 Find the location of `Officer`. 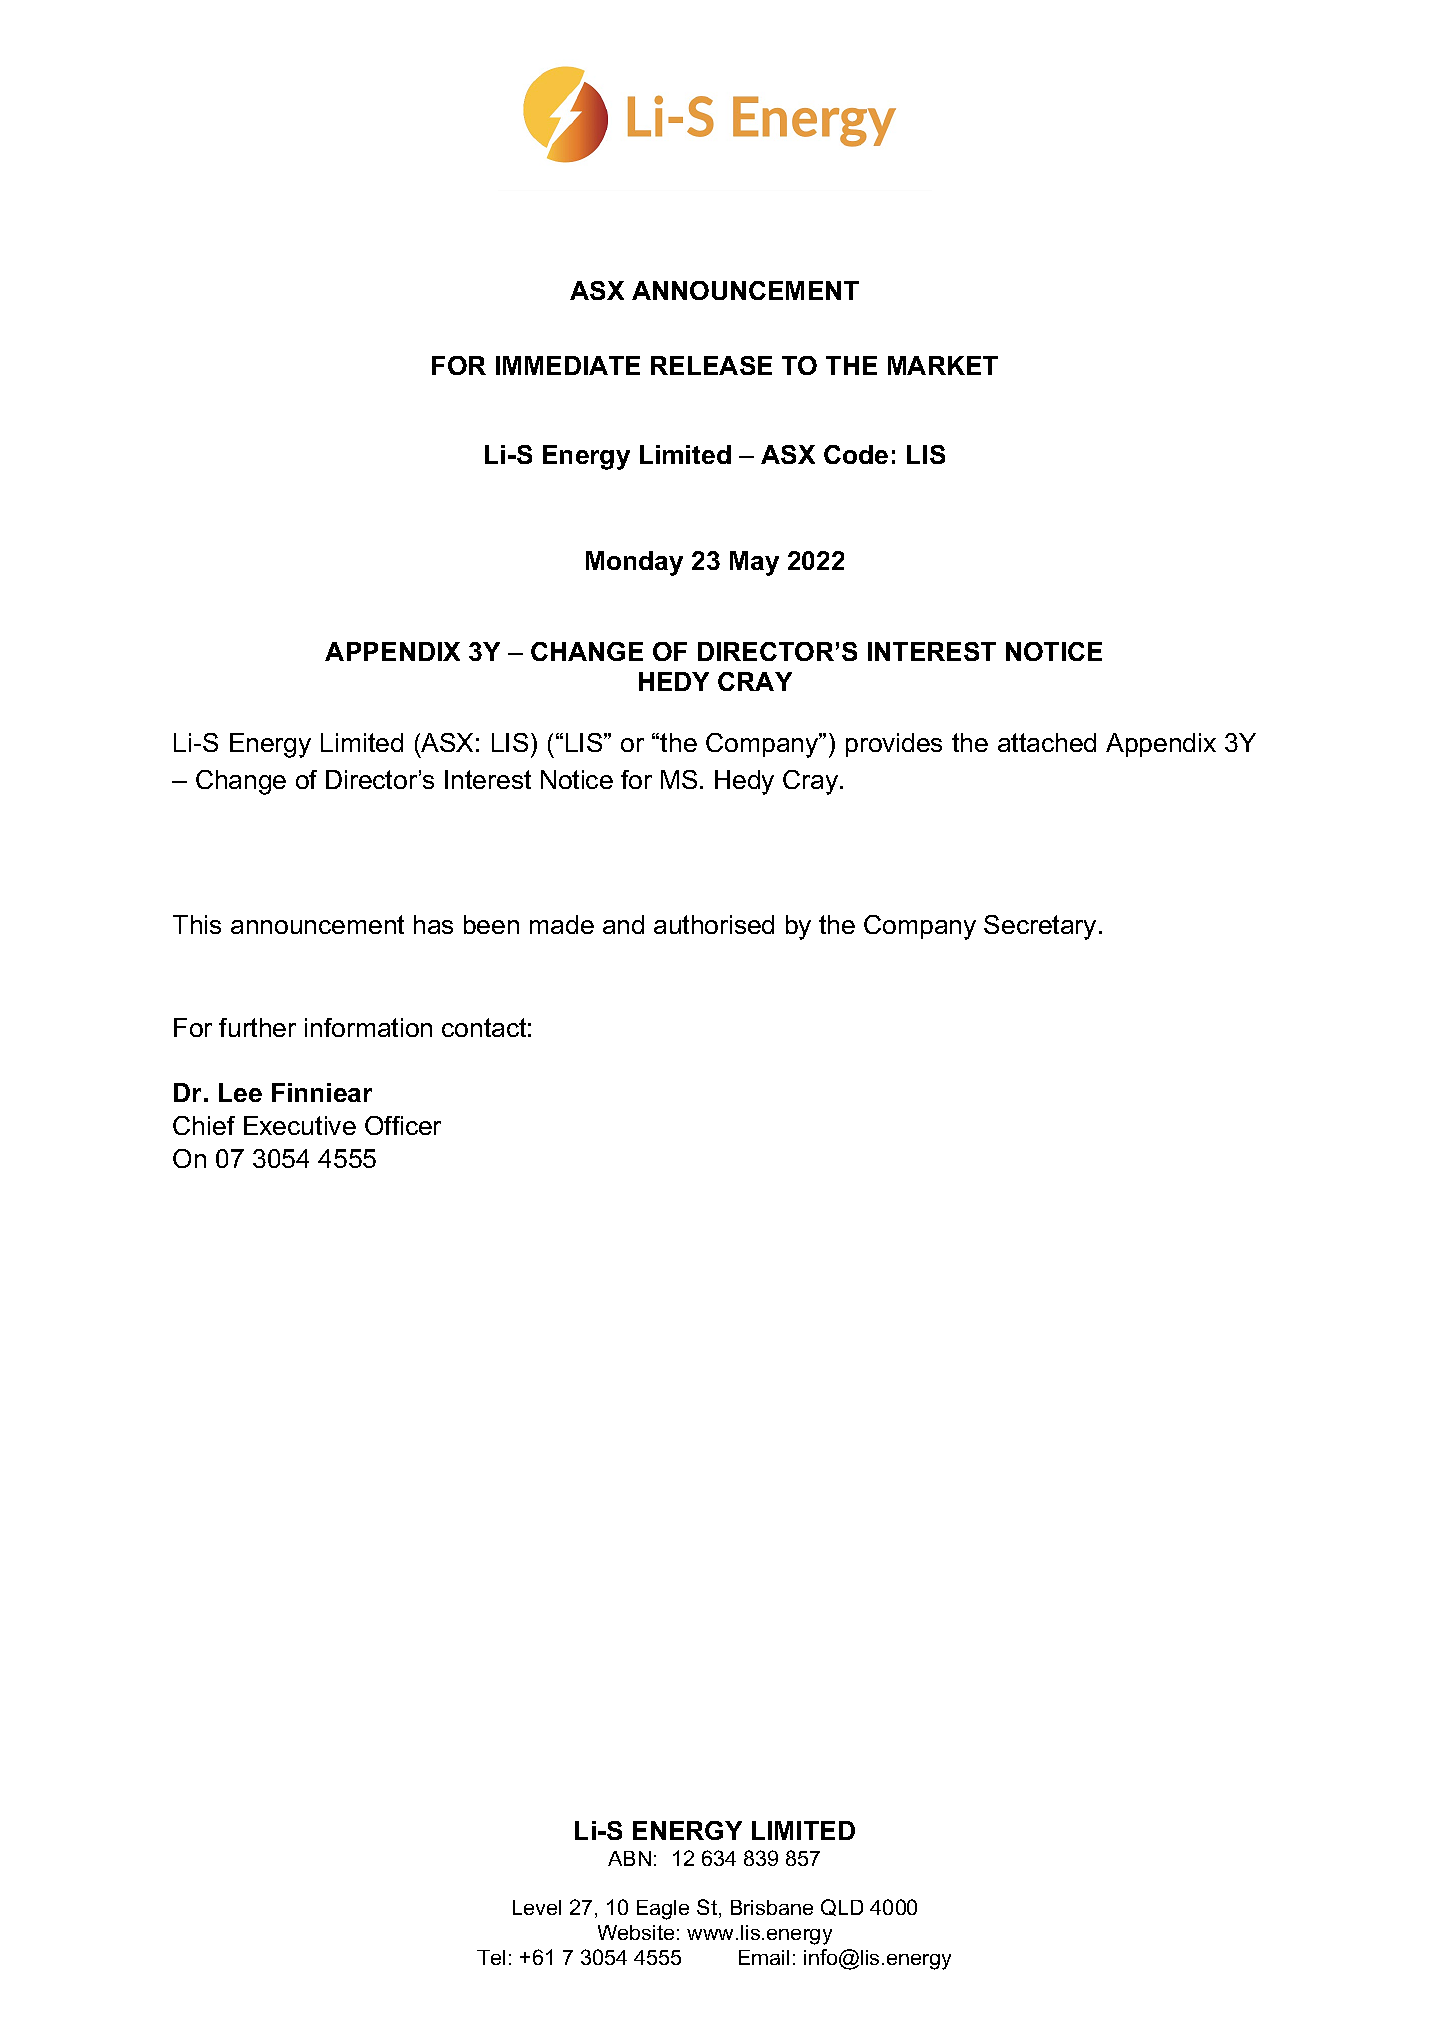

Officer is located at coordinates (403, 1125).
